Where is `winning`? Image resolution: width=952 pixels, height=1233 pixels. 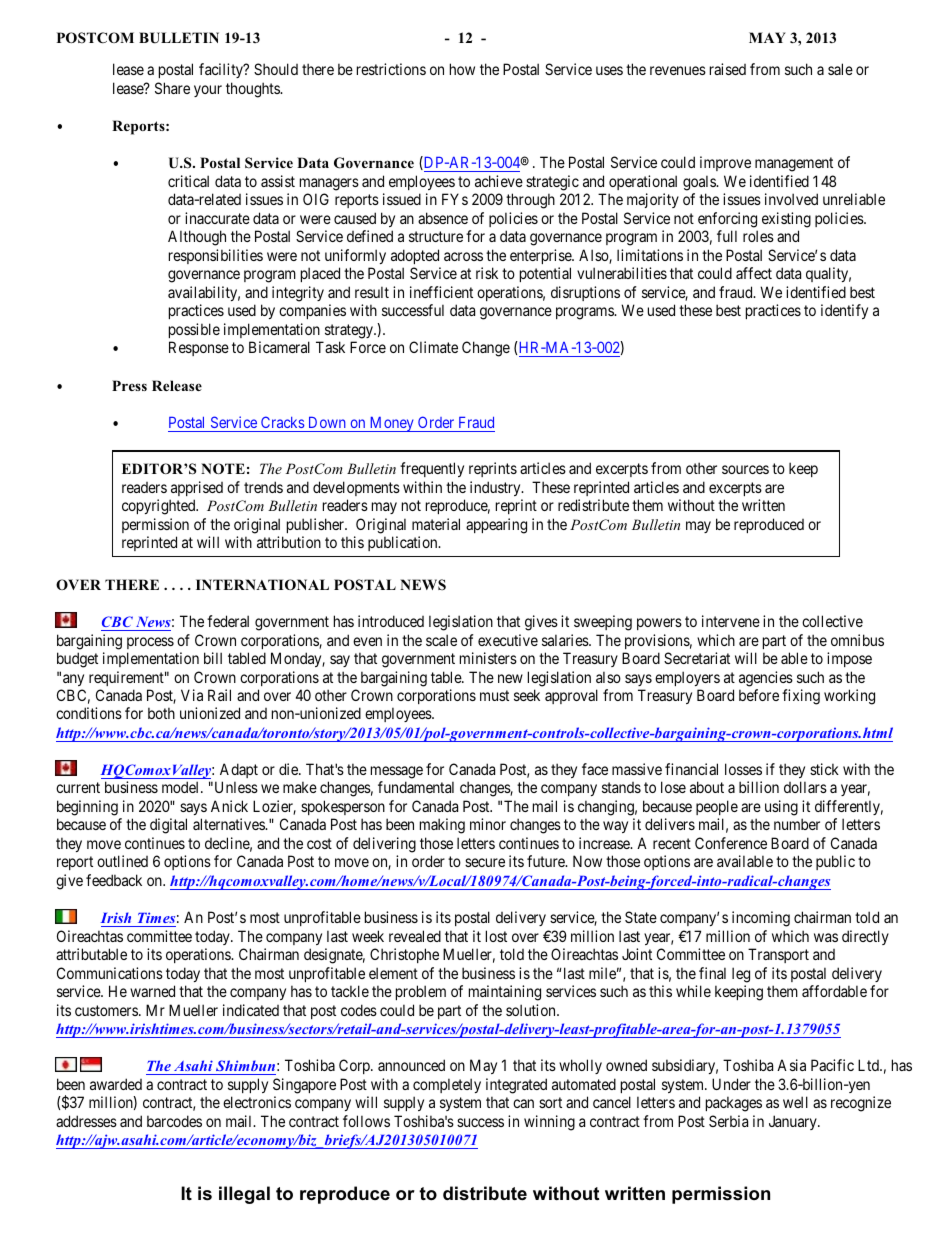 winning is located at coordinates (549, 1123).
